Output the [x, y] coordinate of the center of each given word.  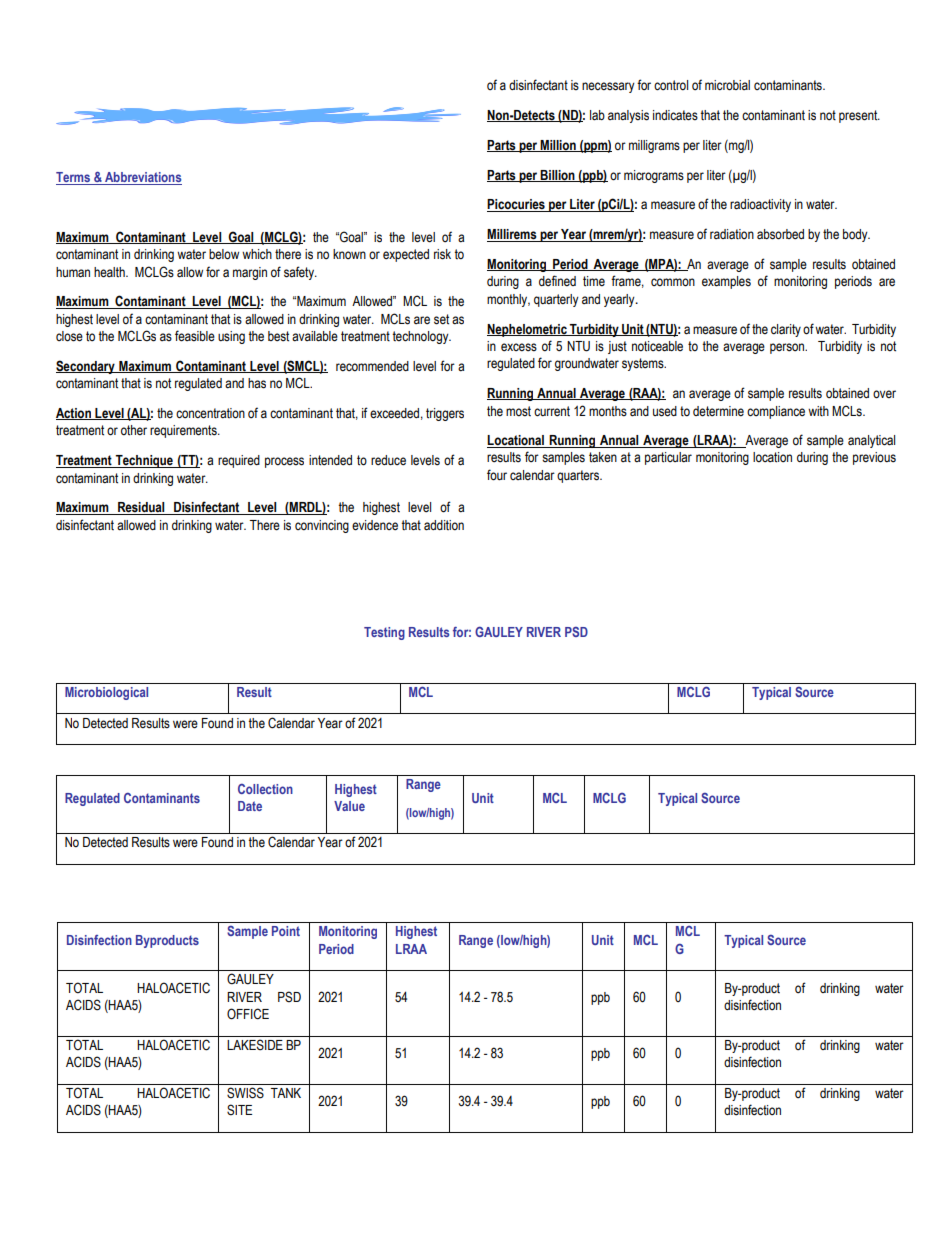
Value [349, 806]
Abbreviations [142, 178]
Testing [384, 633]
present [859, 116]
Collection [265, 789]
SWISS [245, 1093]
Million [558, 146]
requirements [184, 431]
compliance [776, 412]
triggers [445, 414]
